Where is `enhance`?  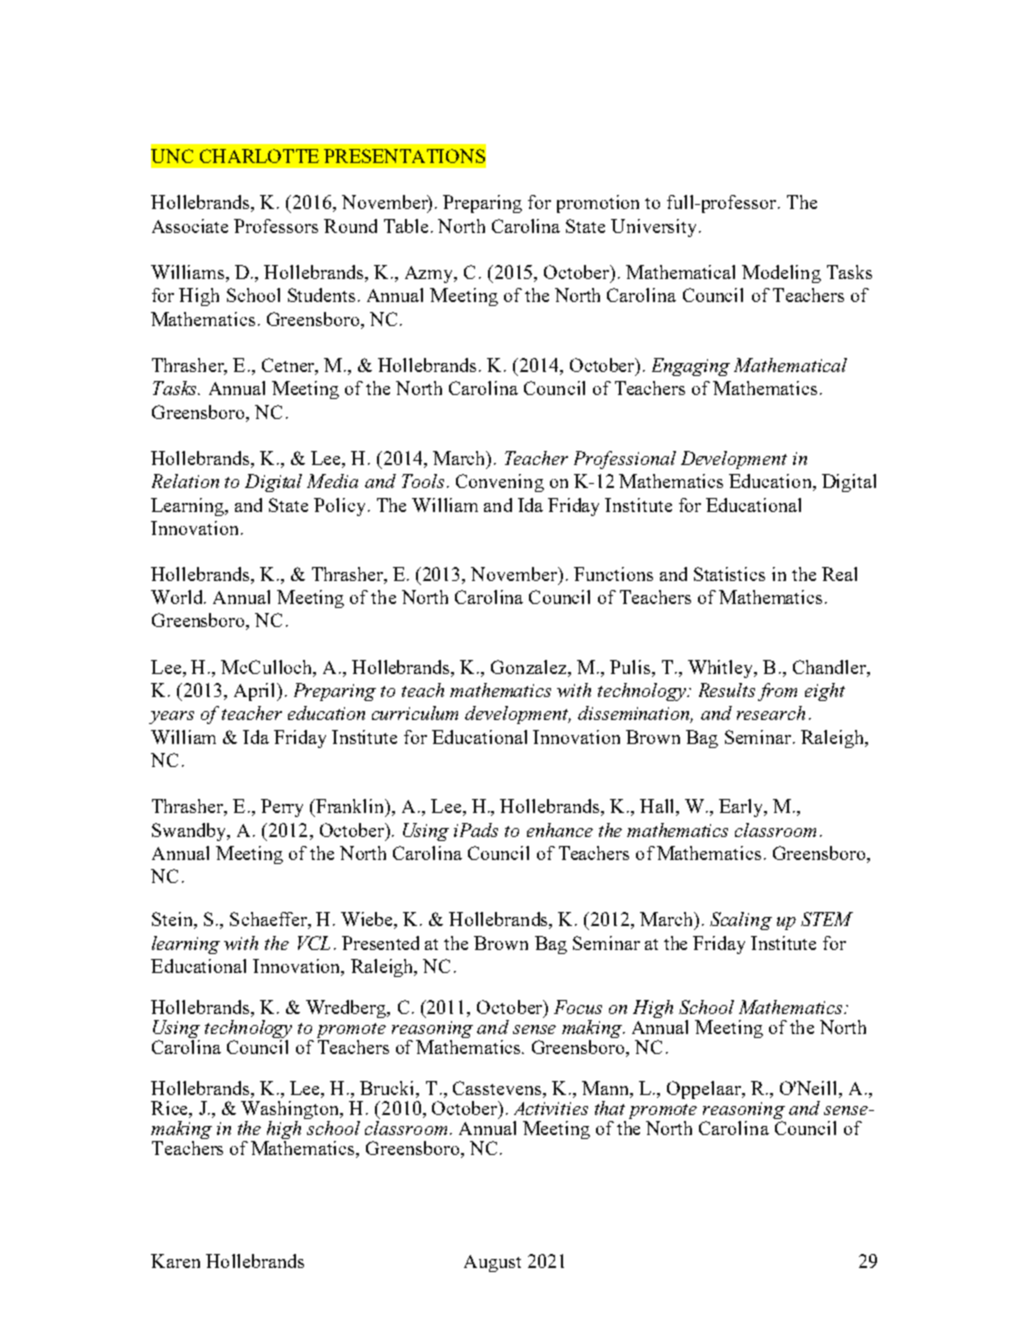
enhance is located at coordinates (560, 830).
